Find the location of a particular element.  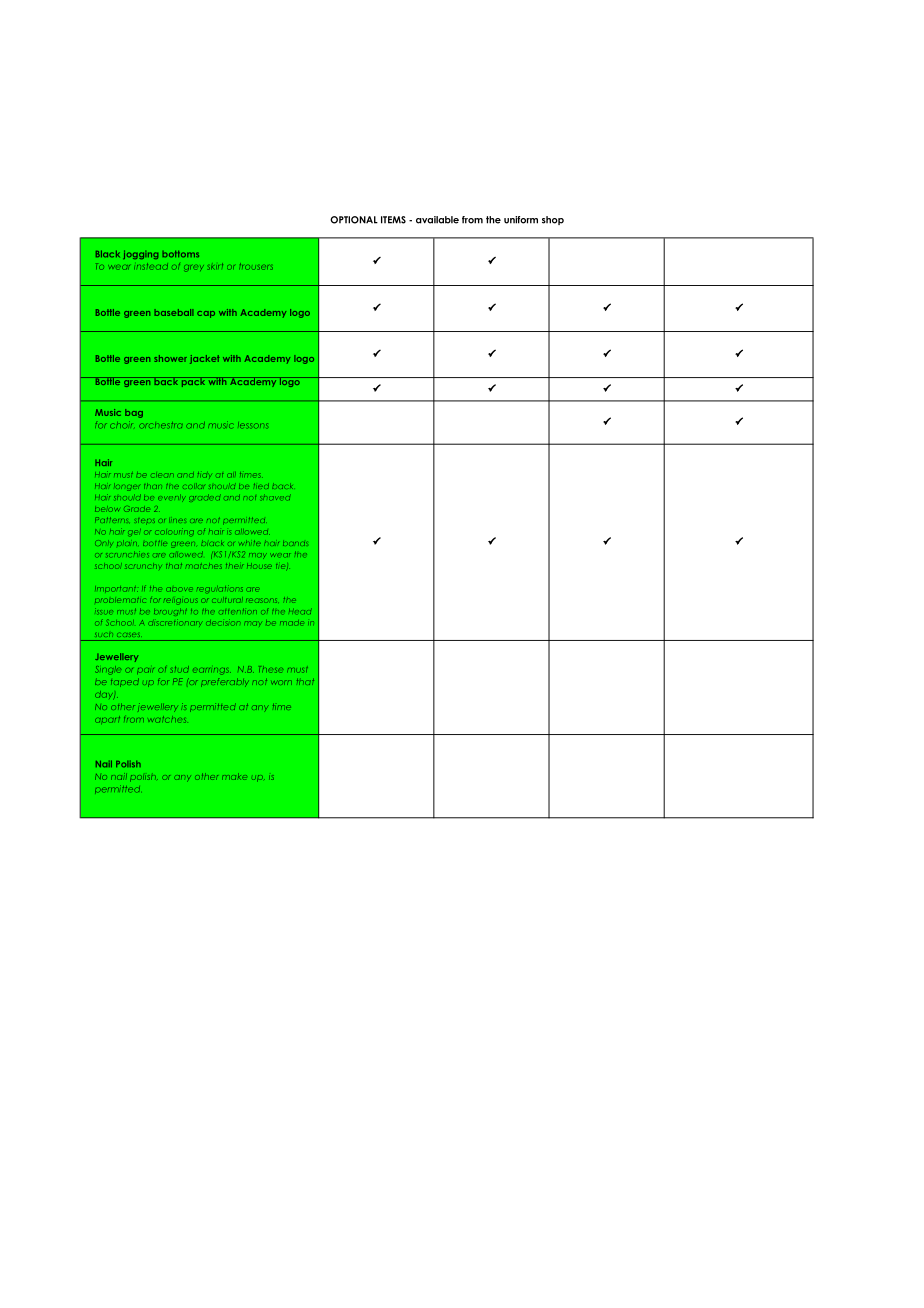

OPTIONAL is located at coordinates (354, 220).
